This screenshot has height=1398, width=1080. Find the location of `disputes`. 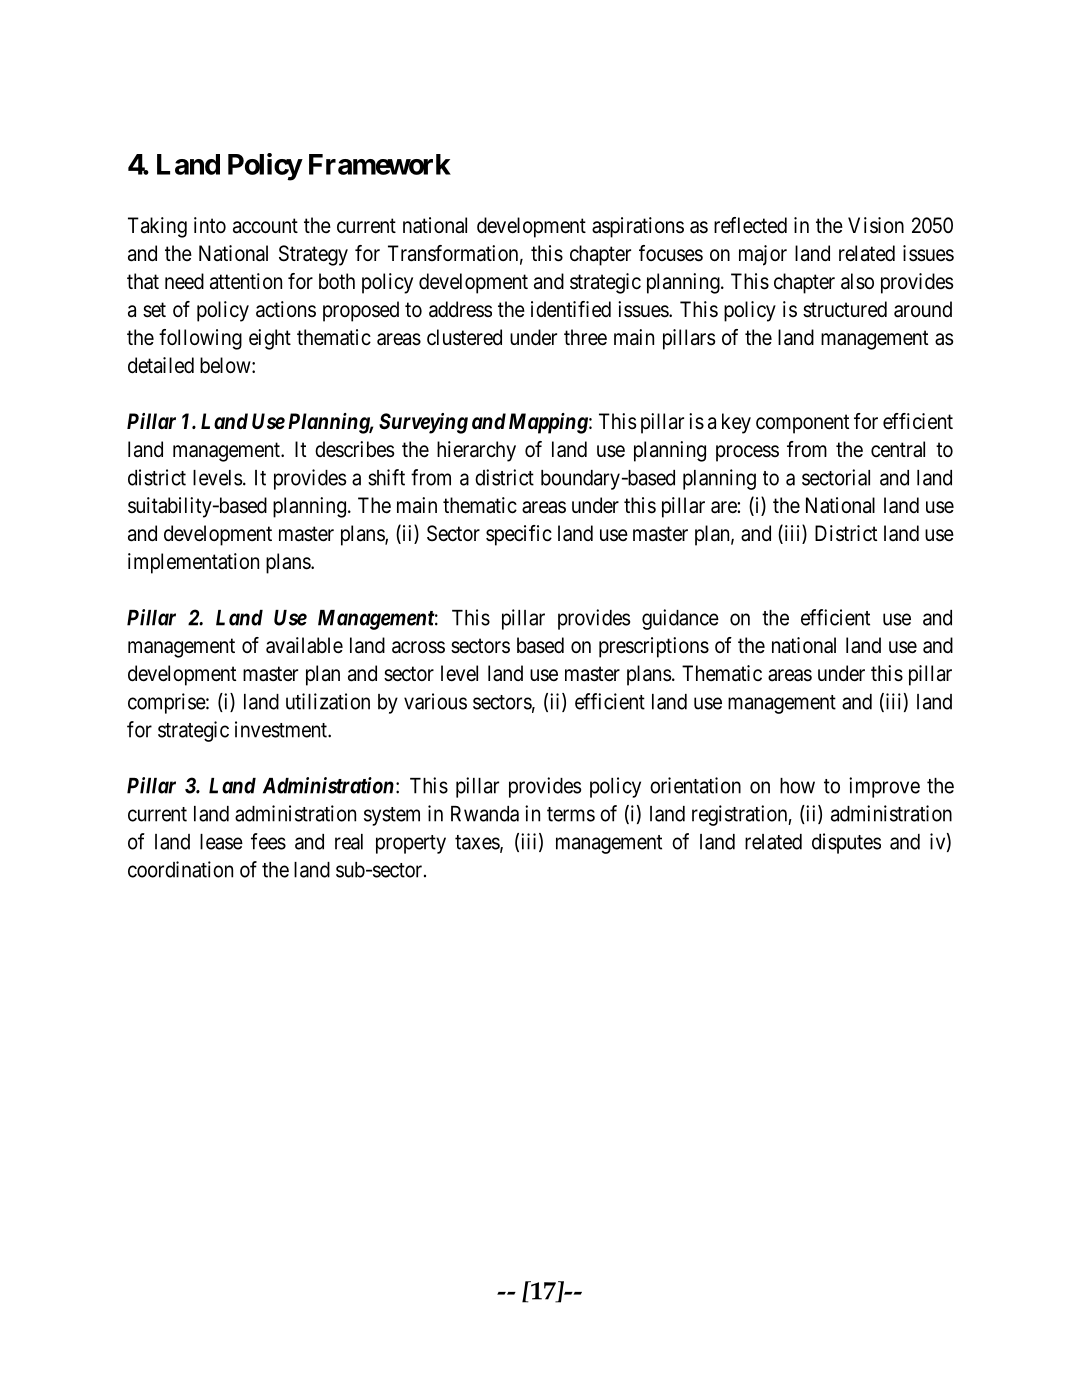

disputes is located at coordinates (846, 843).
